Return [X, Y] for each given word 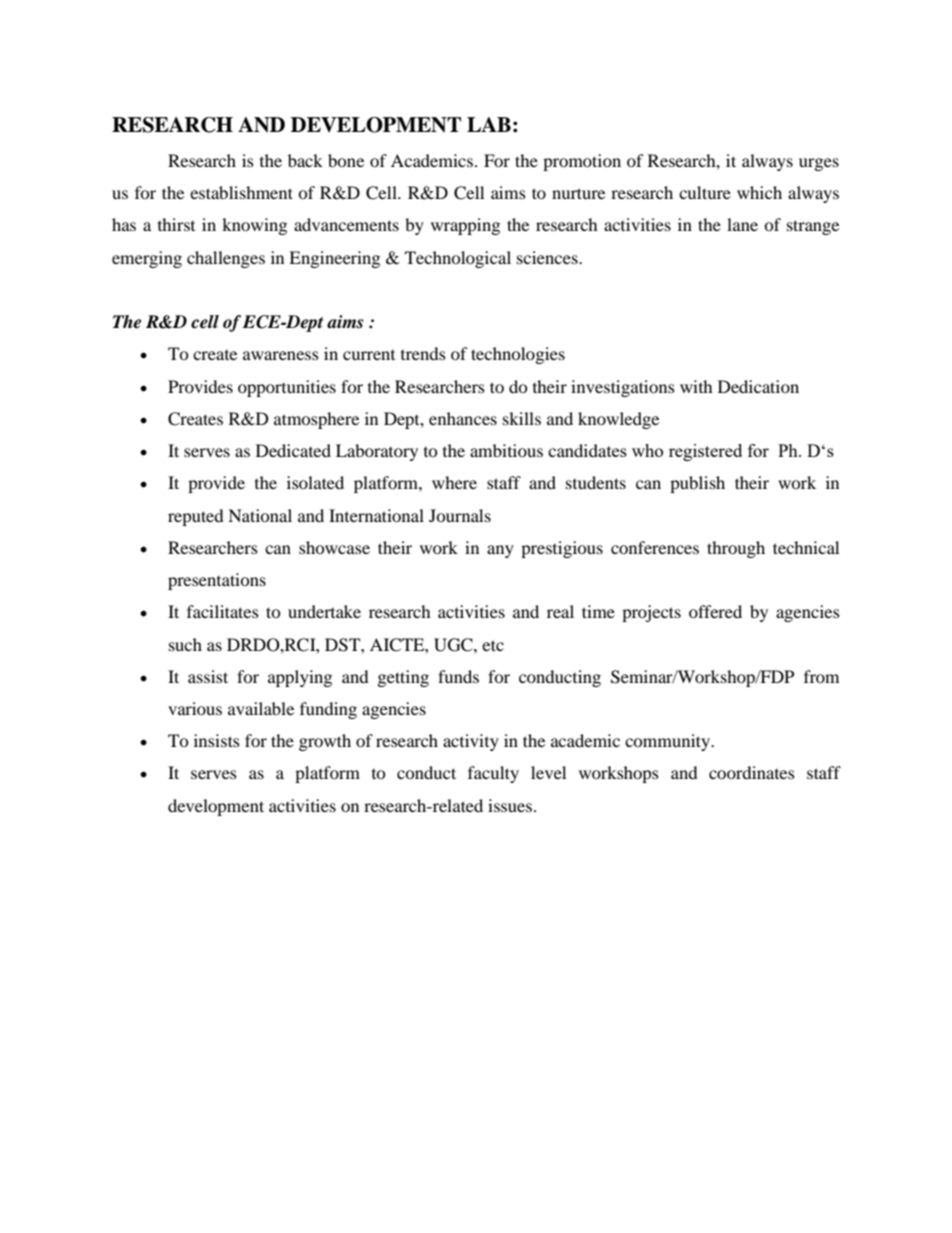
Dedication [758, 386]
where [454, 482]
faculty [493, 774]
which [759, 192]
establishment [241, 192]
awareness [281, 355]
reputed [196, 517]
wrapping [465, 226]
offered [715, 611]
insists [217, 740]
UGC [454, 645]
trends [423, 353]
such [185, 644]
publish [697, 484]
